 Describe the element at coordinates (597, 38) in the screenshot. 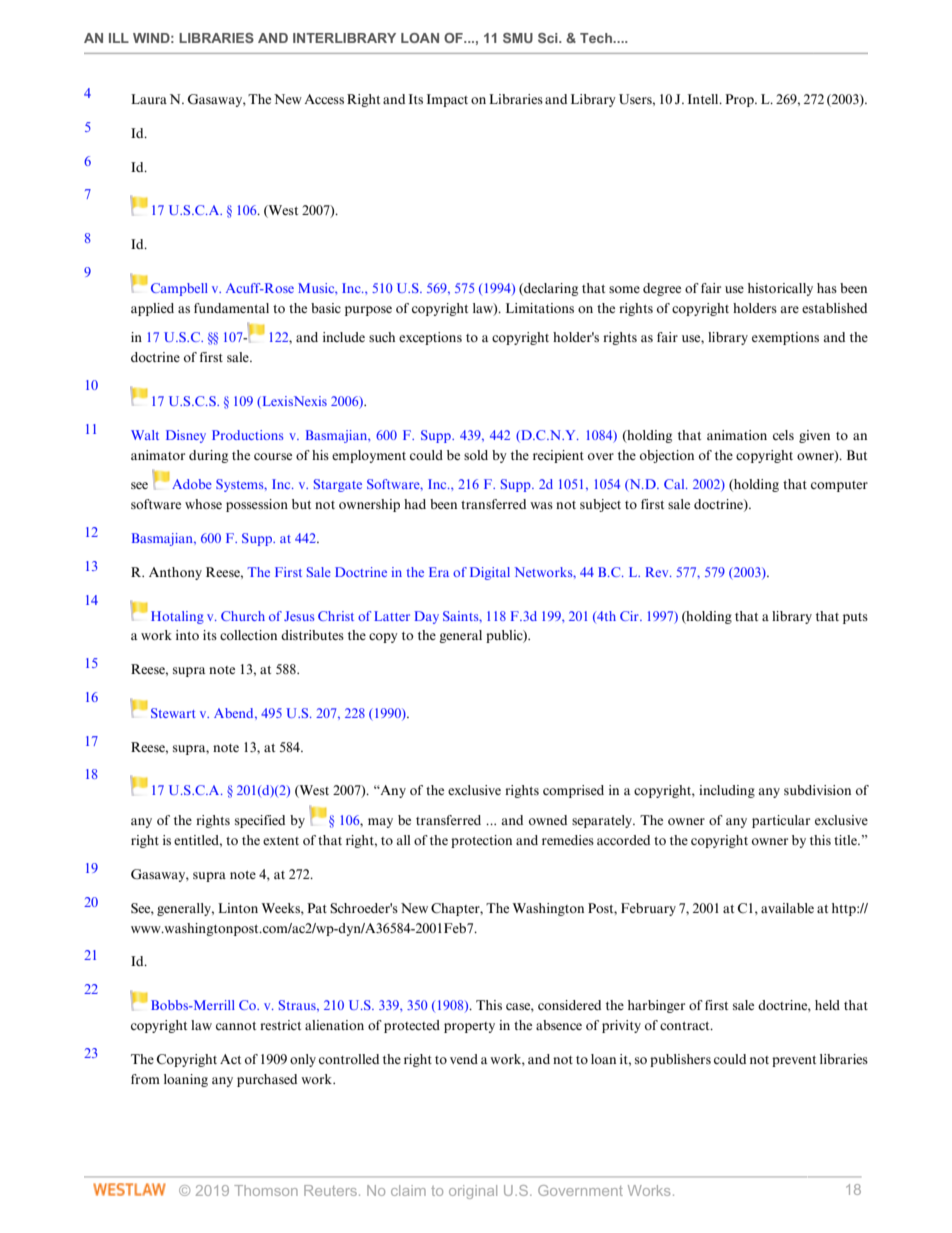

I see `Tech` at that location.
